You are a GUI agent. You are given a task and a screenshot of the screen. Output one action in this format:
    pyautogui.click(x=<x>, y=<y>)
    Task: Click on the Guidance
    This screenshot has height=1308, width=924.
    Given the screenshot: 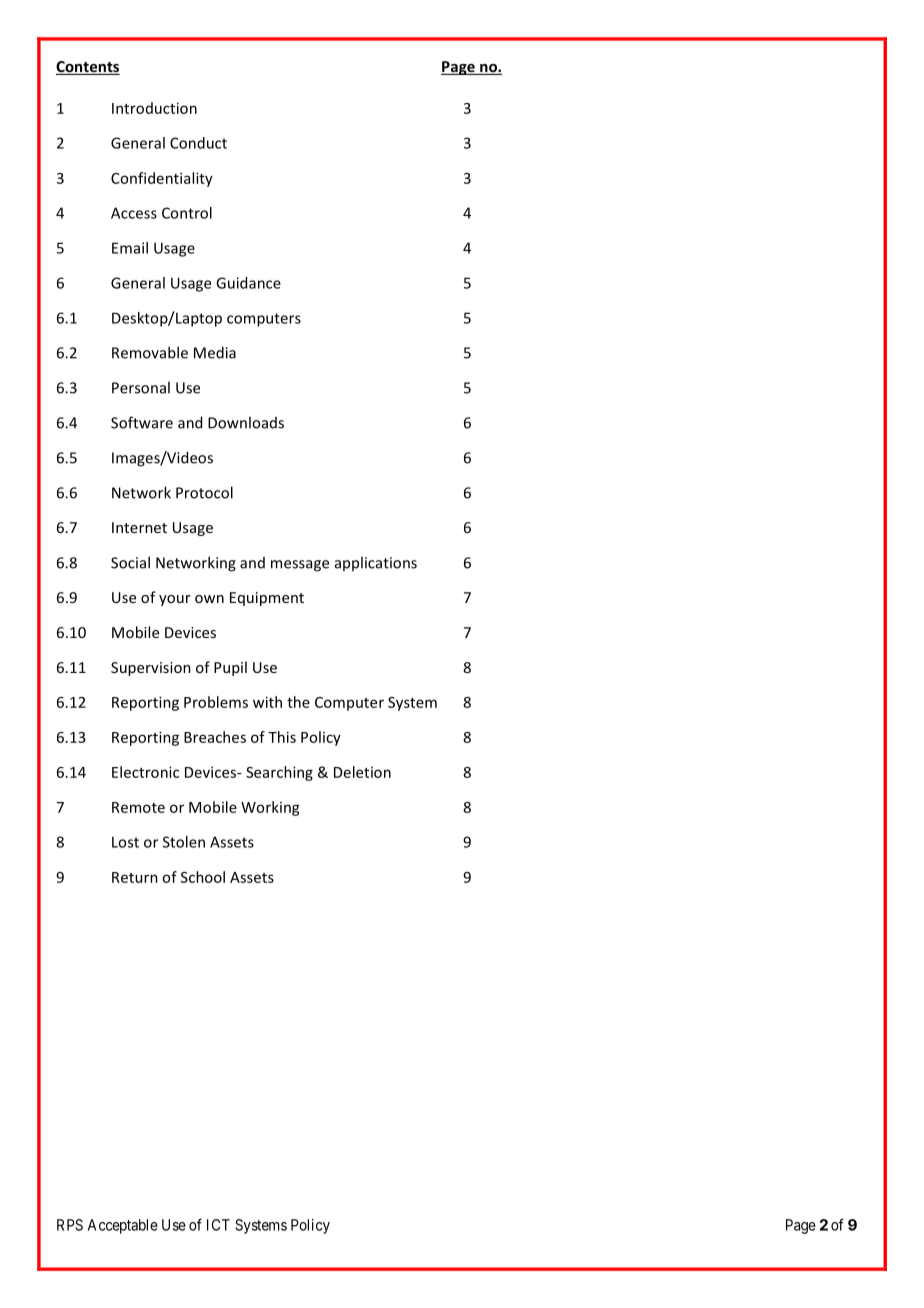 What is the action you would take?
    pyautogui.click(x=248, y=283)
